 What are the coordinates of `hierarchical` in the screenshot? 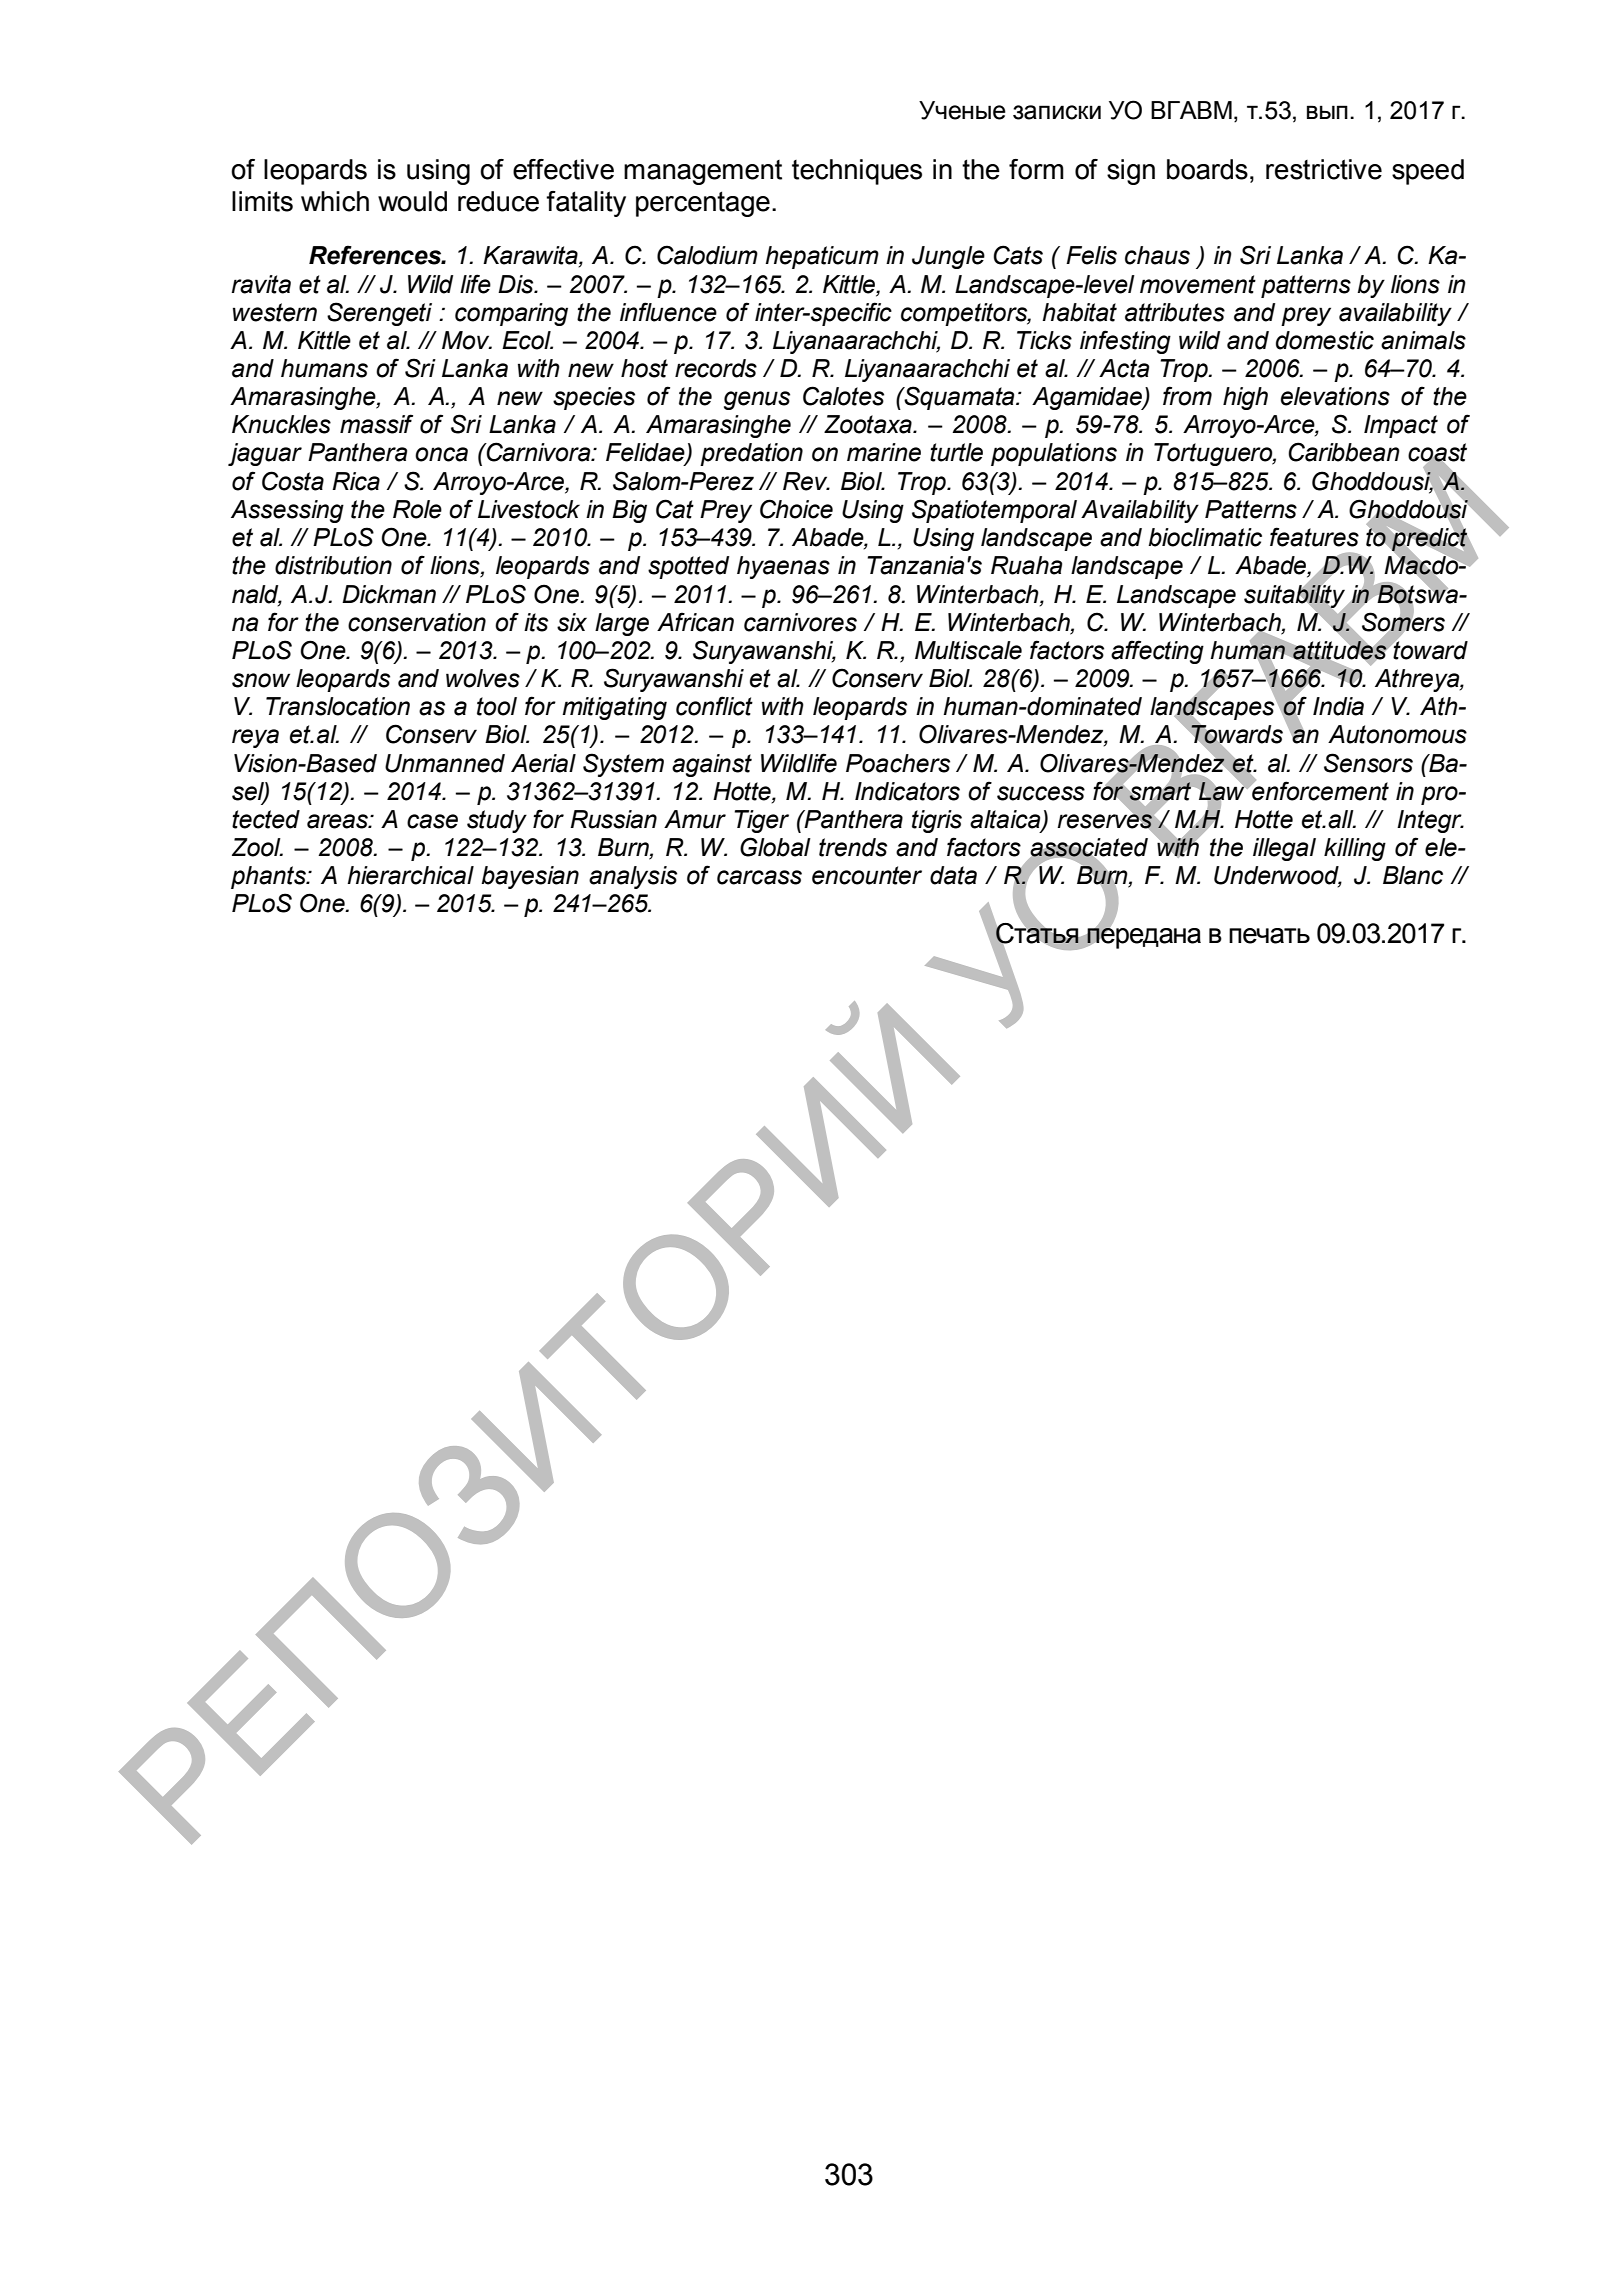 It's located at (410, 875).
